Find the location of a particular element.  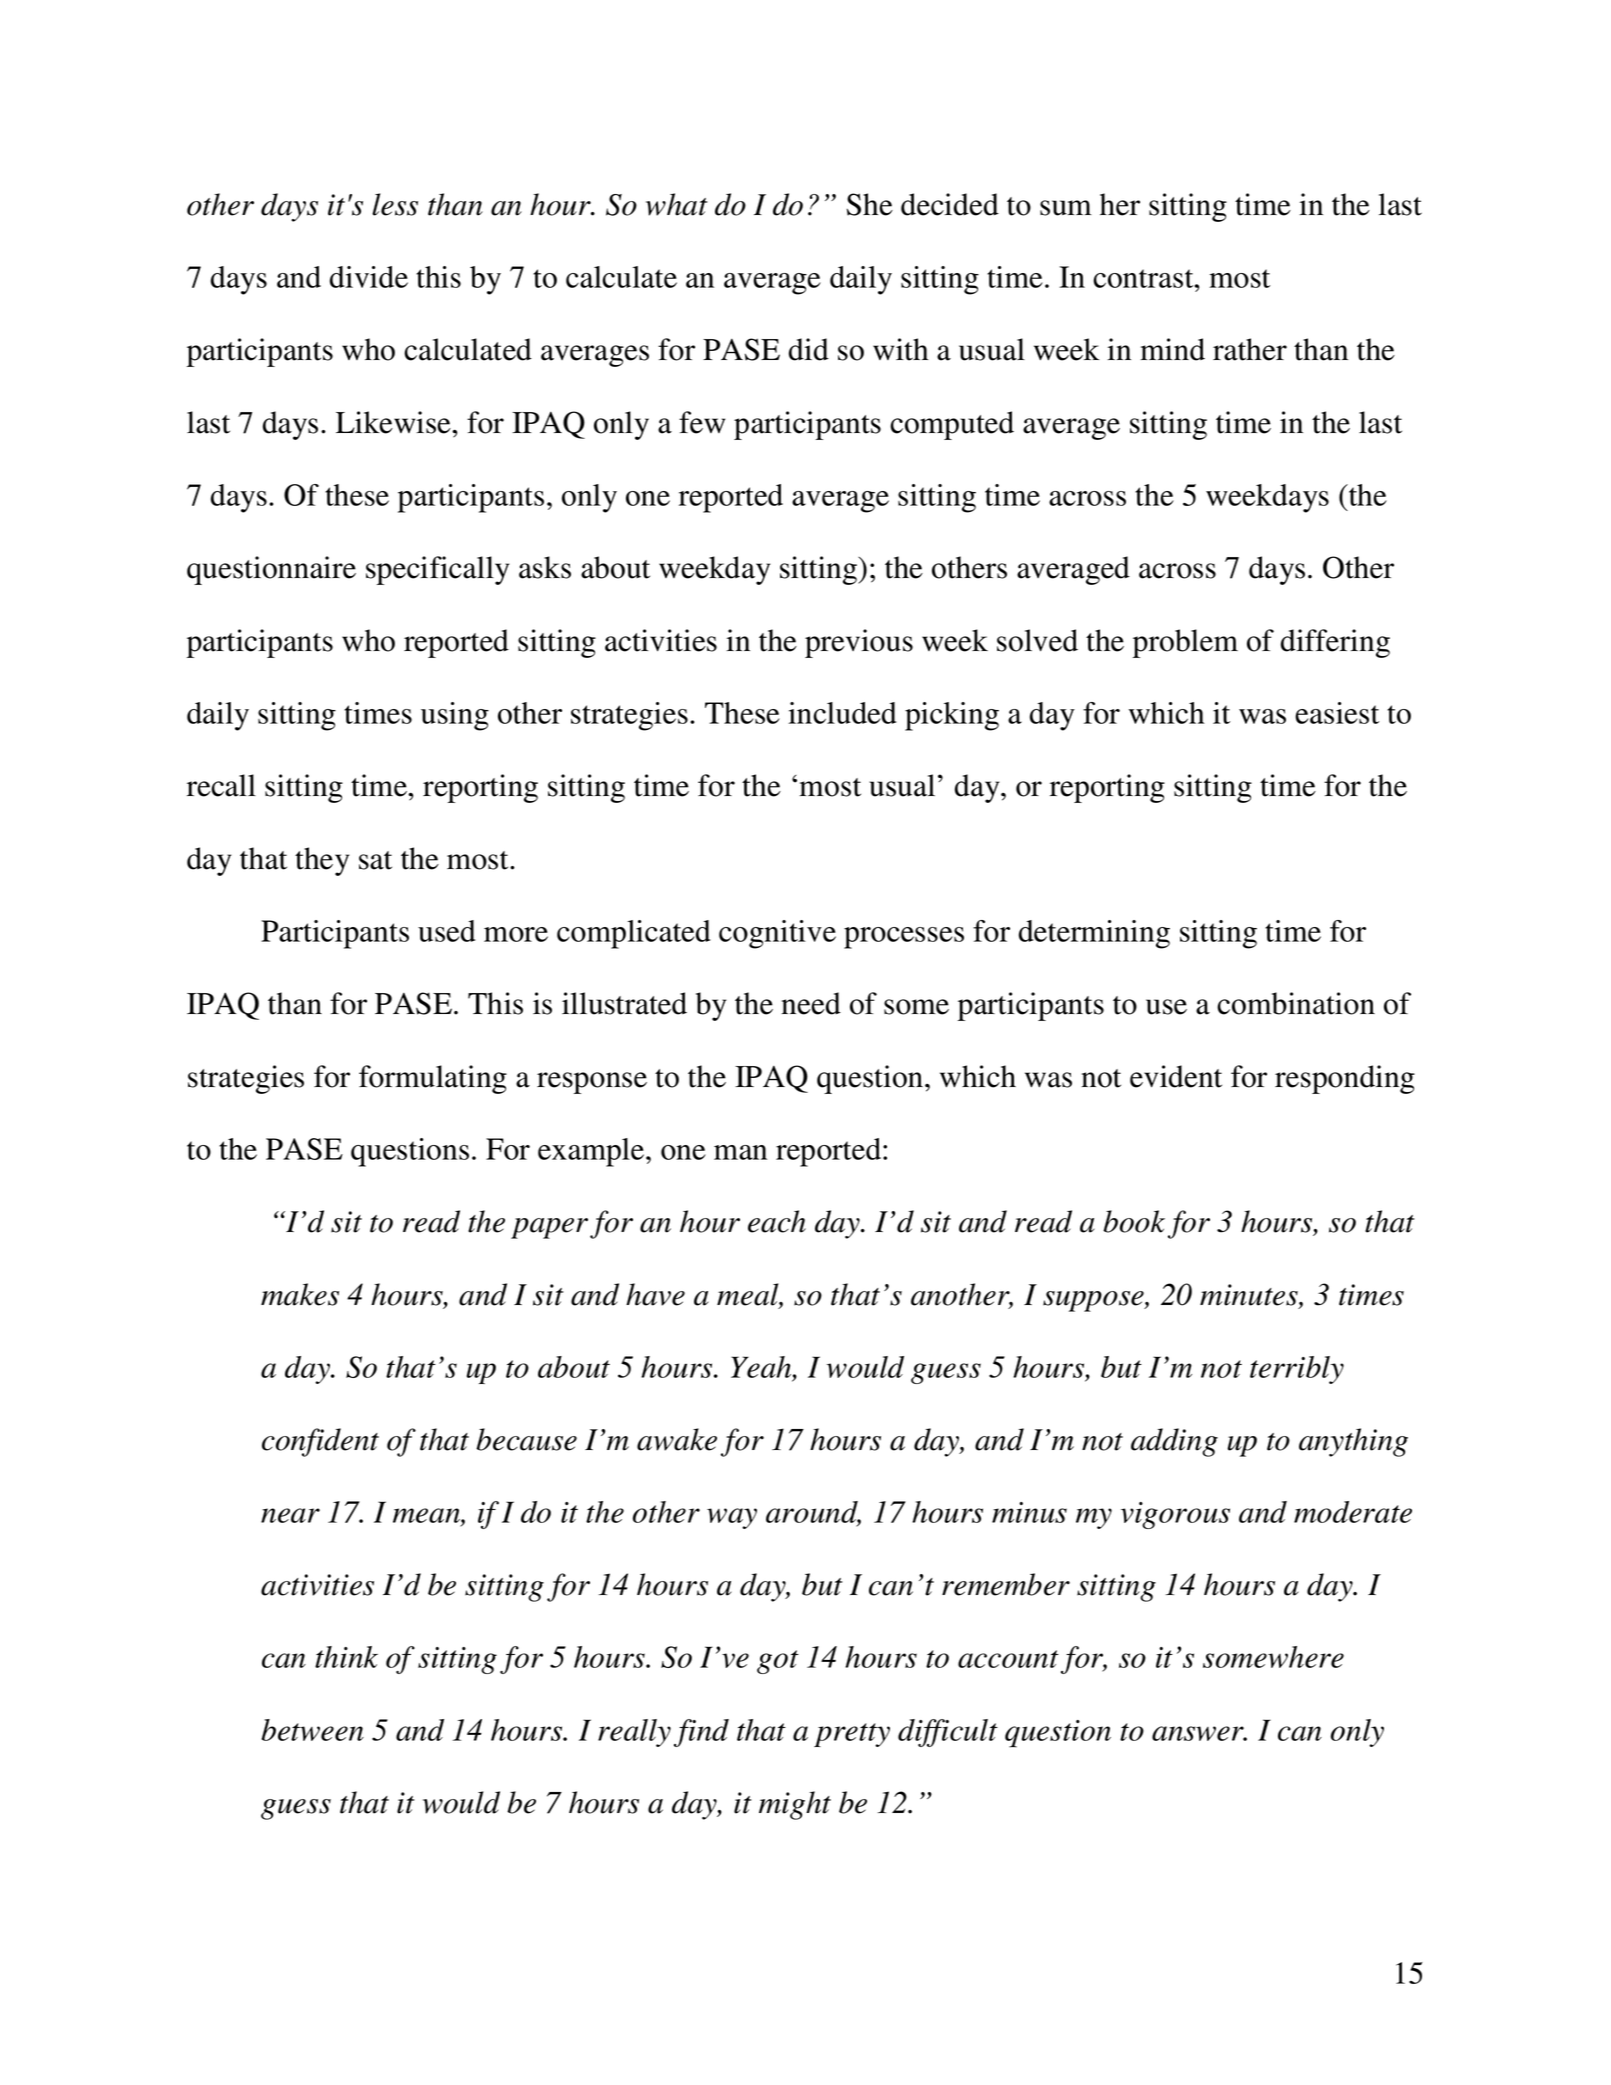

cognitive is located at coordinates (777, 934).
